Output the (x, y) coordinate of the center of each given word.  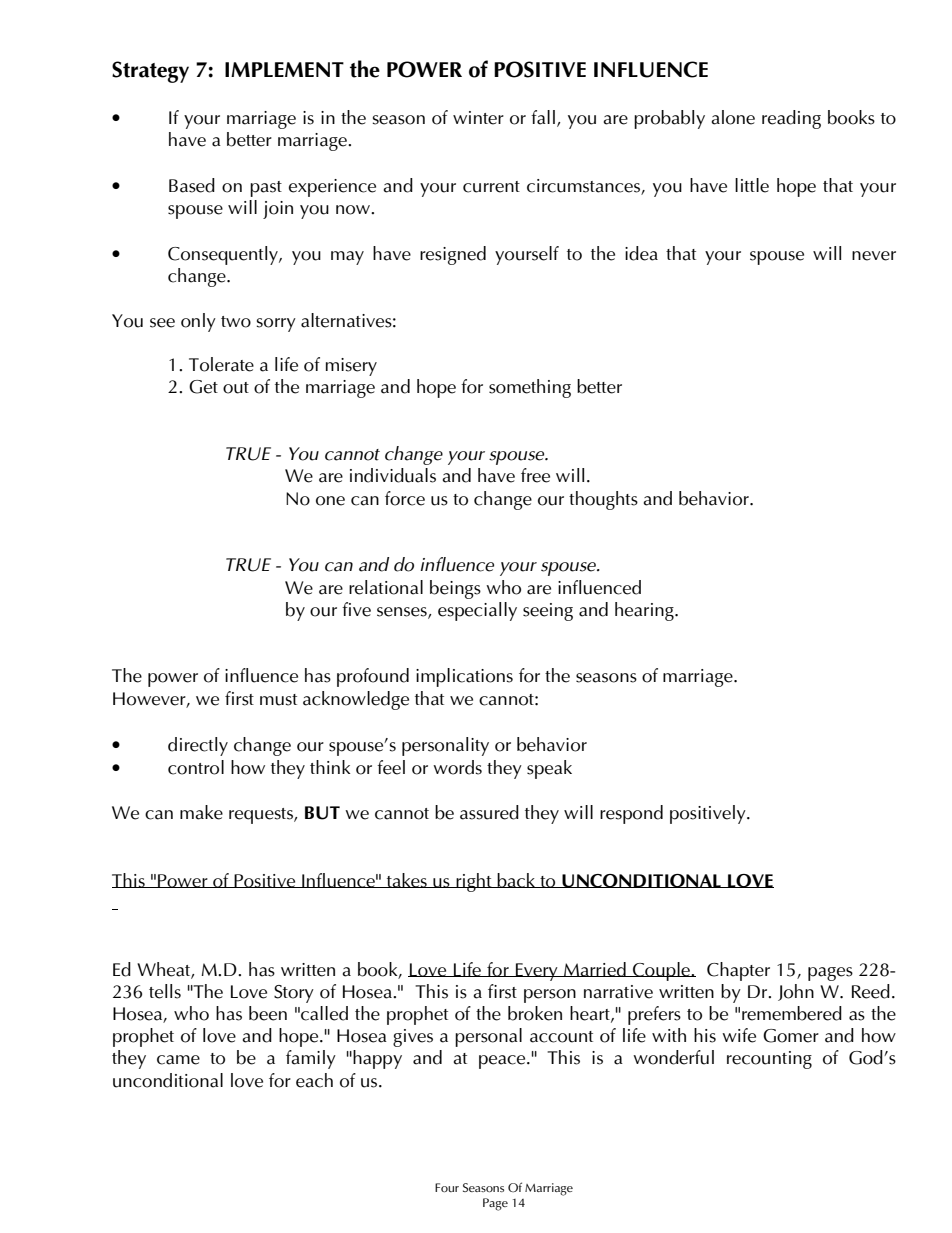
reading (791, 119)
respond (631, 814)
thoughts (603, 500)
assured (489, 812)
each (314, 1080)
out (236, 388)
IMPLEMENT (284, 69)
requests (262, 816)
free (535, 475)
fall (543, 117)
